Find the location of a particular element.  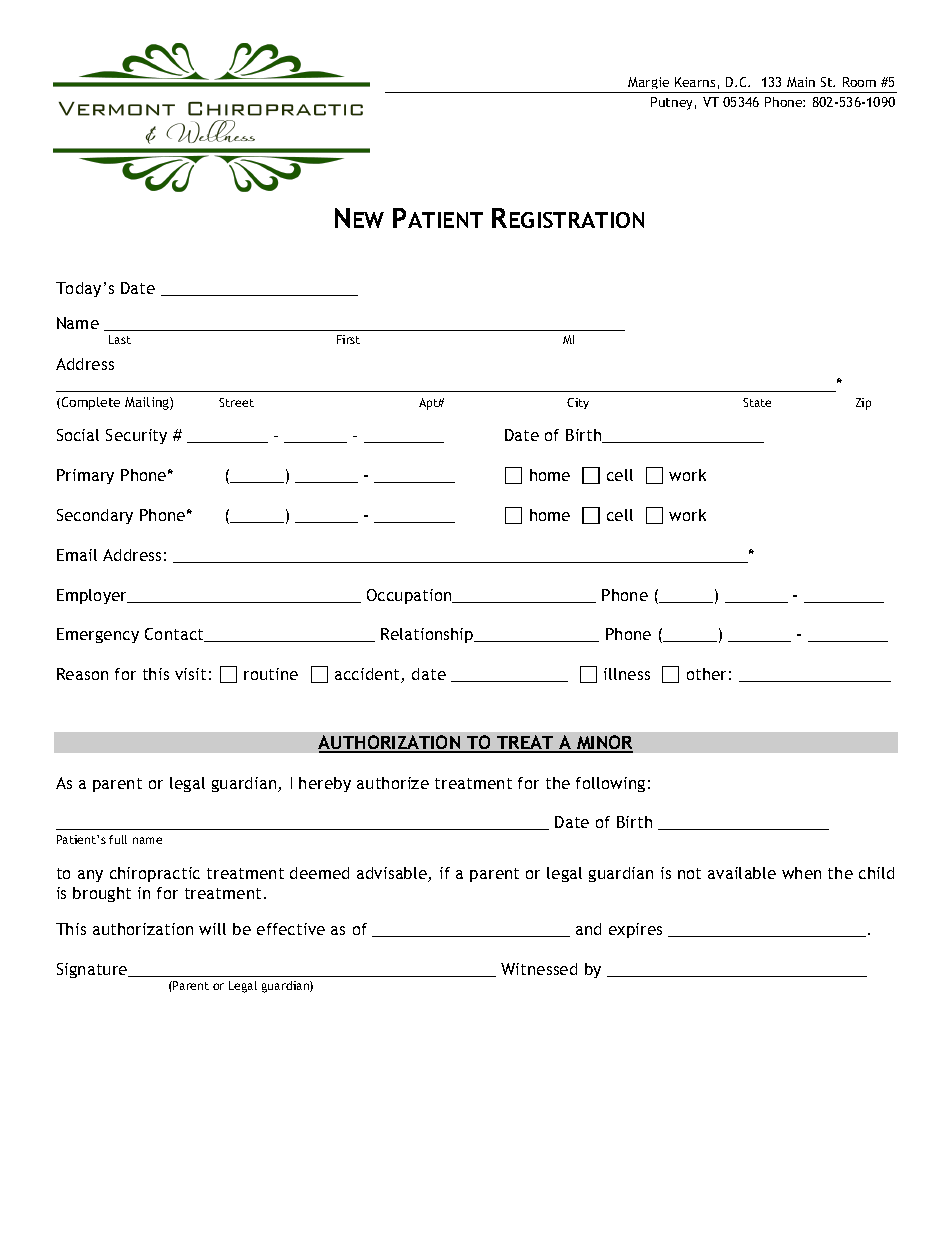

Security is located at coordinates (136, 436).
